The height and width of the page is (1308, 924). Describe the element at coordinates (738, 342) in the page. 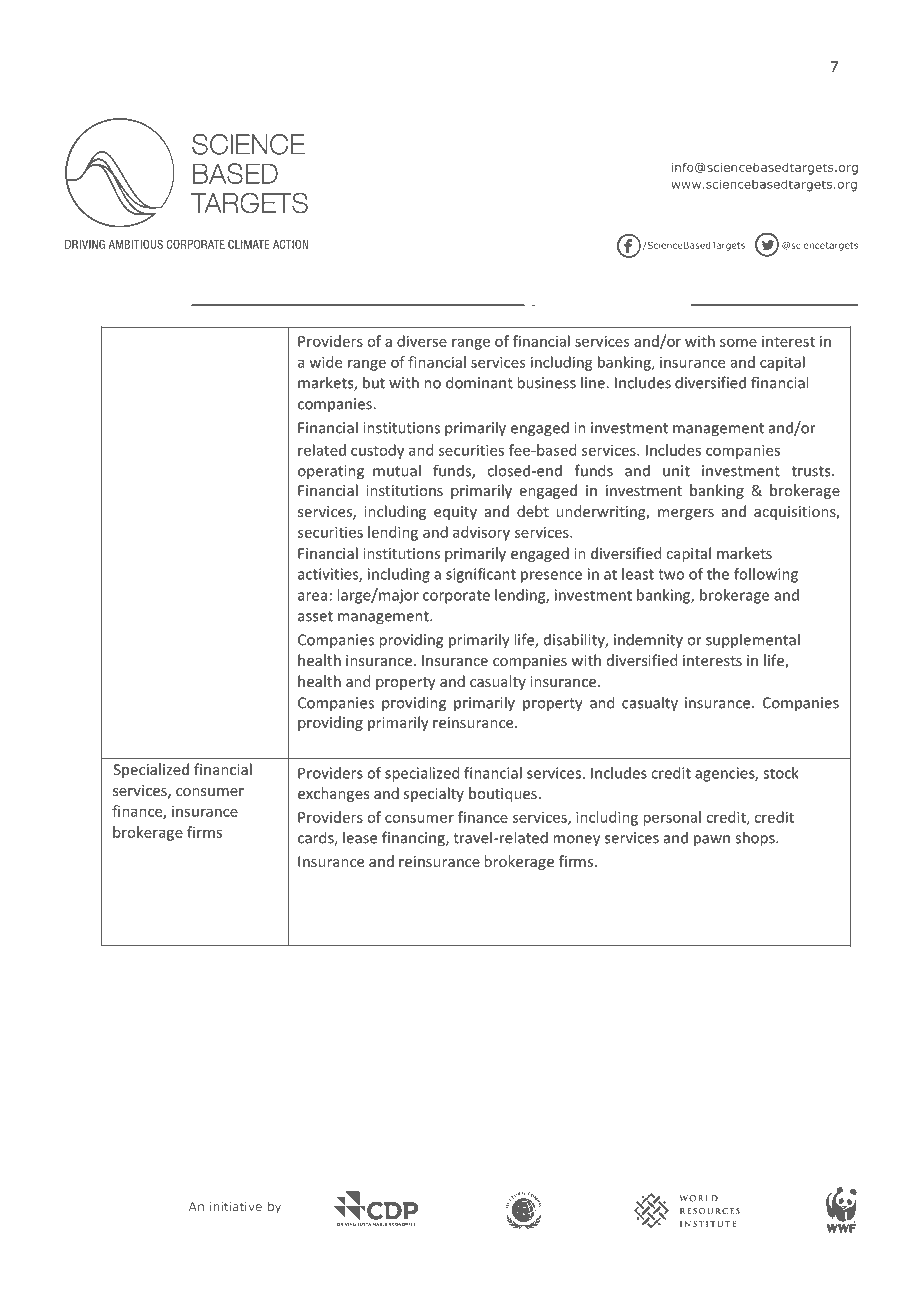

I see `some` at that location.
